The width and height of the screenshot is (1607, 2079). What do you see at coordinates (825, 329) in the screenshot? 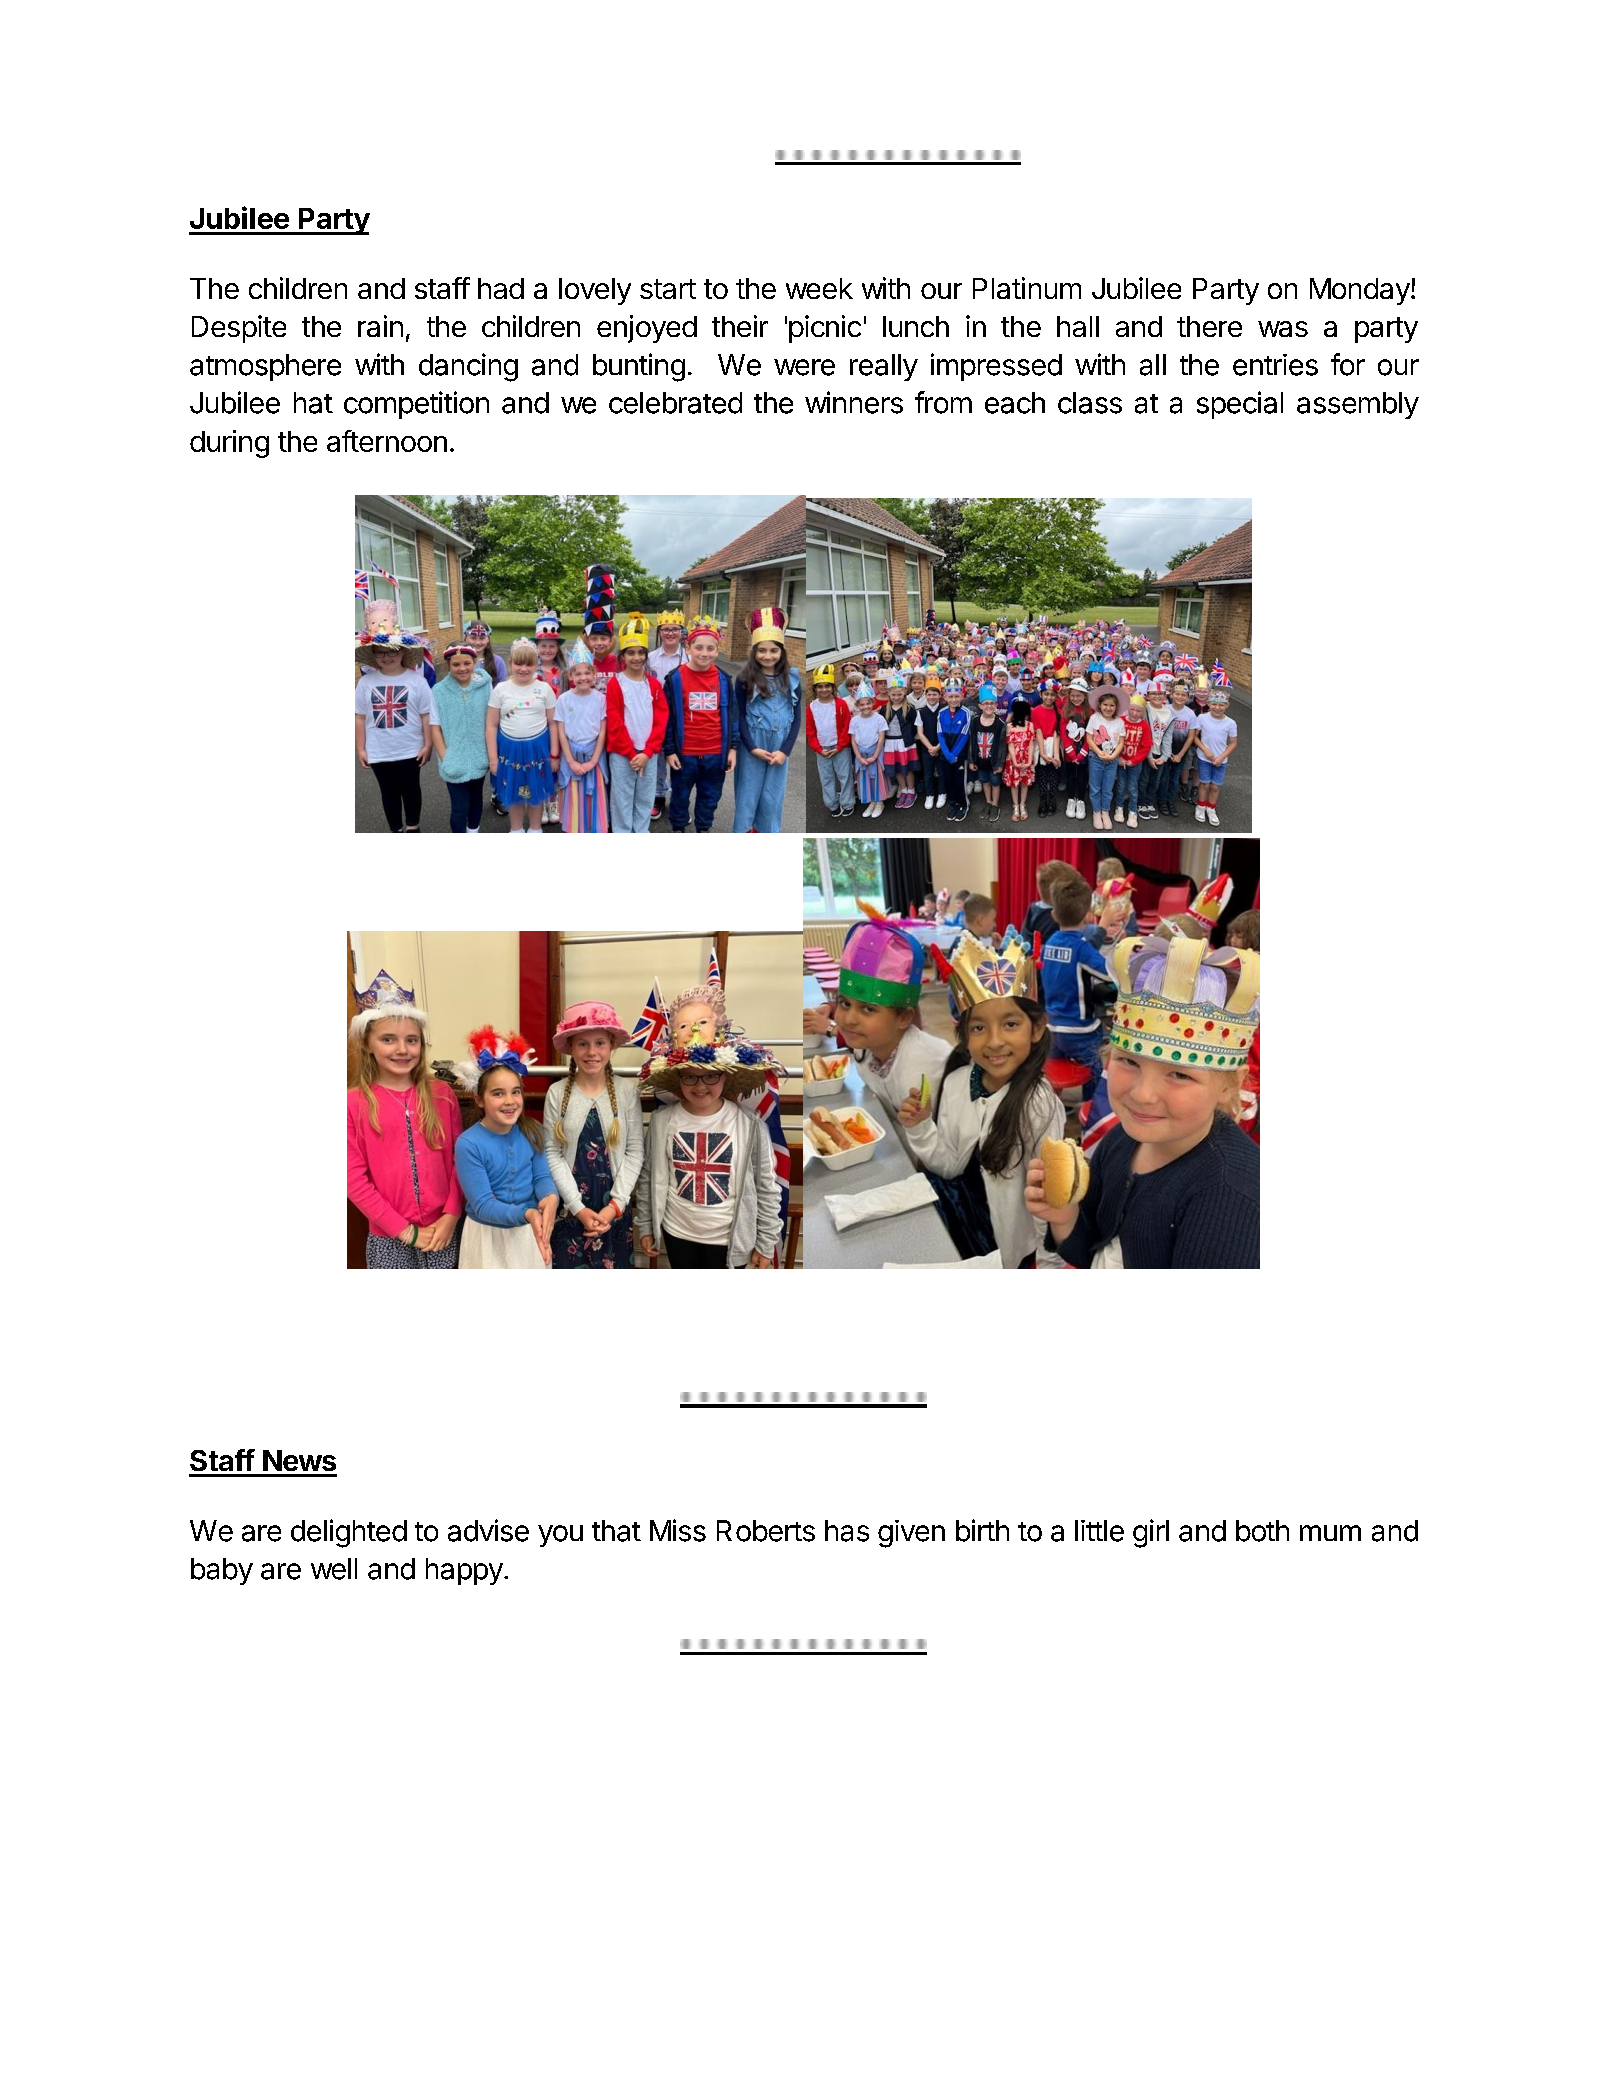
I see `picnic` at bounding box center [825, 329].
